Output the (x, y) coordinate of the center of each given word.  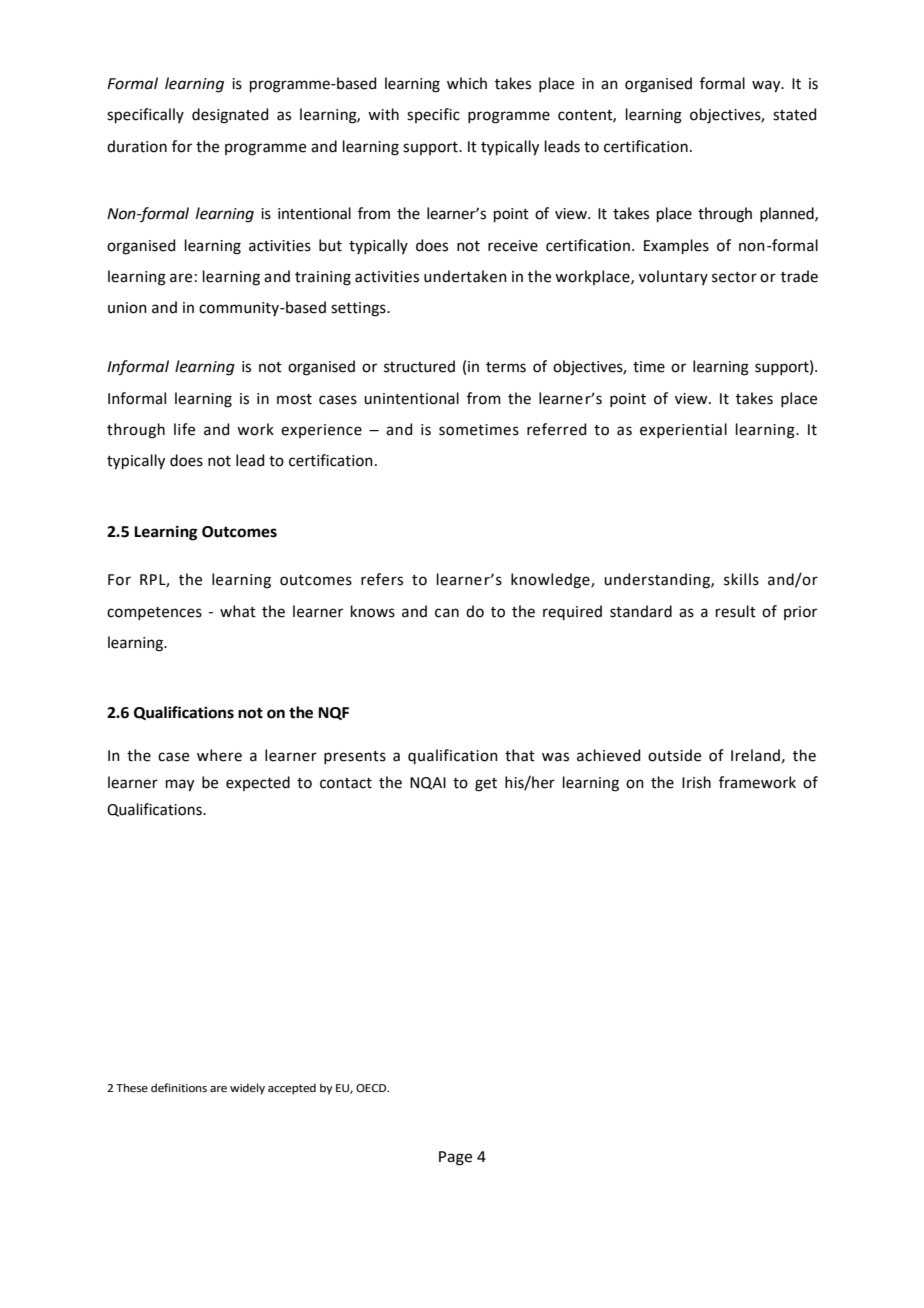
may (180, 785)
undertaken (465, 276)
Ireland (755, 755)
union (127, 308)
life (184, 429)
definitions (179, 1087)
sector (734, 277)
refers (382, 579)
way (767, 86)
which (467, 83)
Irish (696, 782)
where (219, 755)
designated (230, 116)
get (486, 785)
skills (741, 579)
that (520, 755)
